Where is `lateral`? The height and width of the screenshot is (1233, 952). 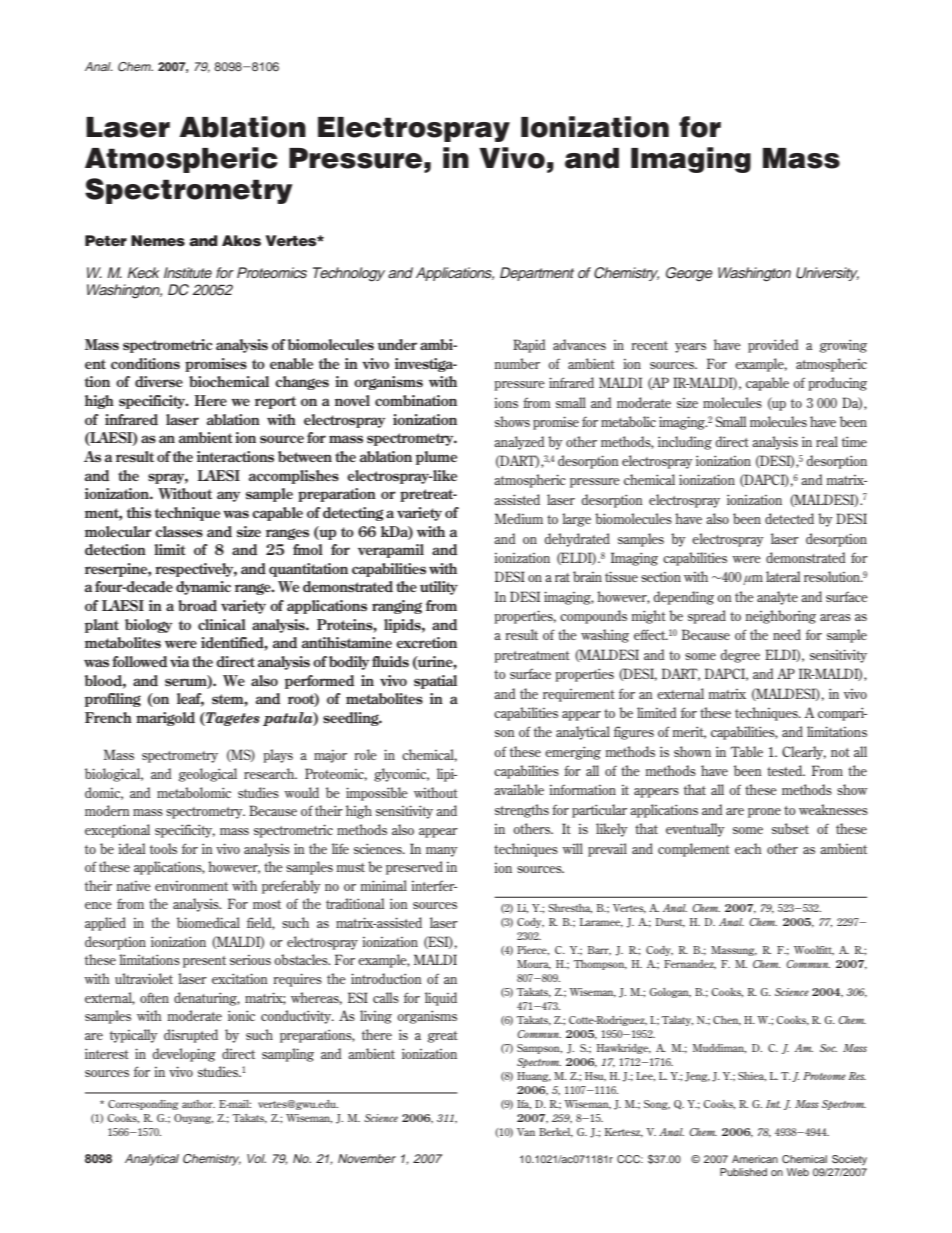 lateral is located at coordinates (783, 576).
